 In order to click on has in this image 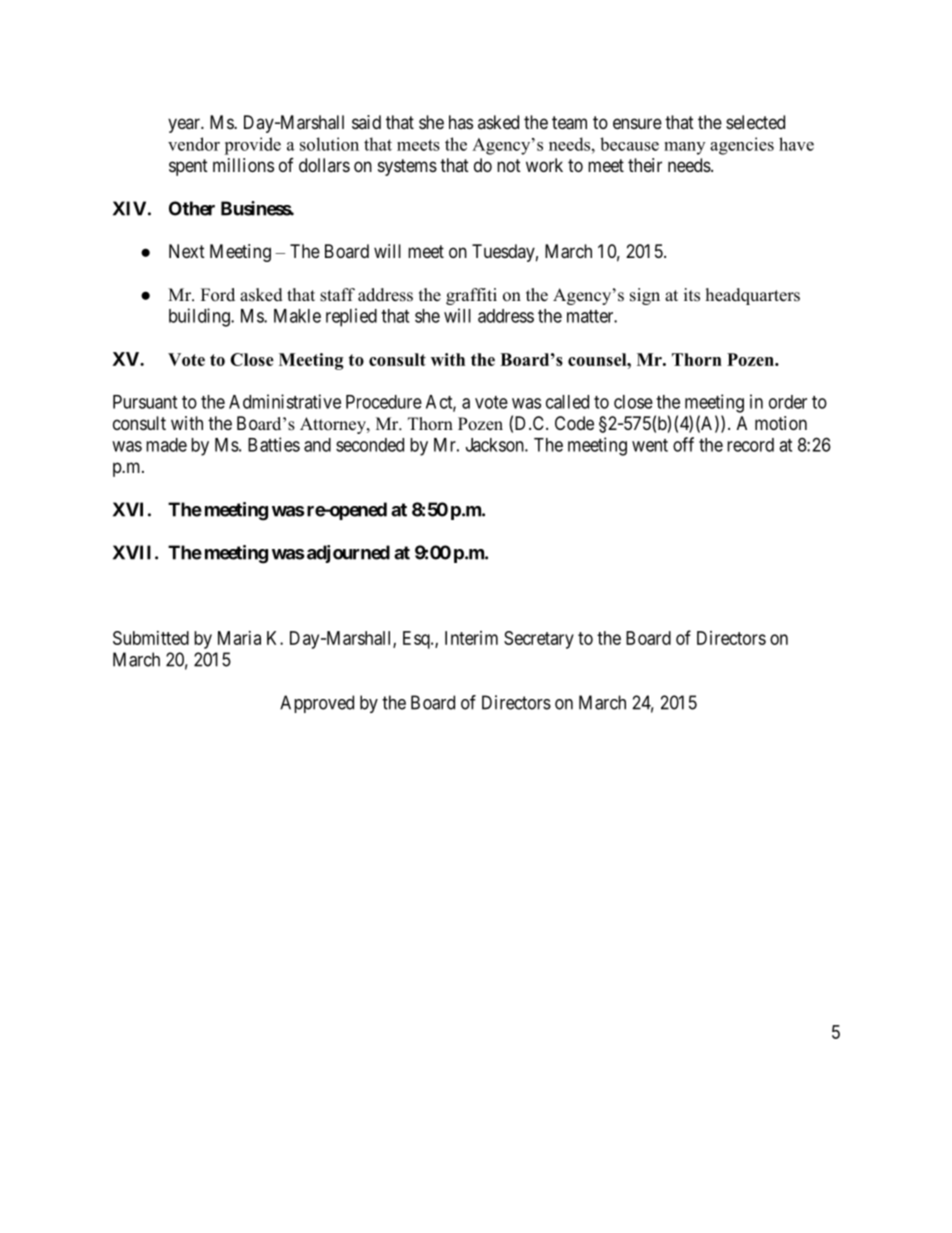, I will do `click(461, 122)`.
